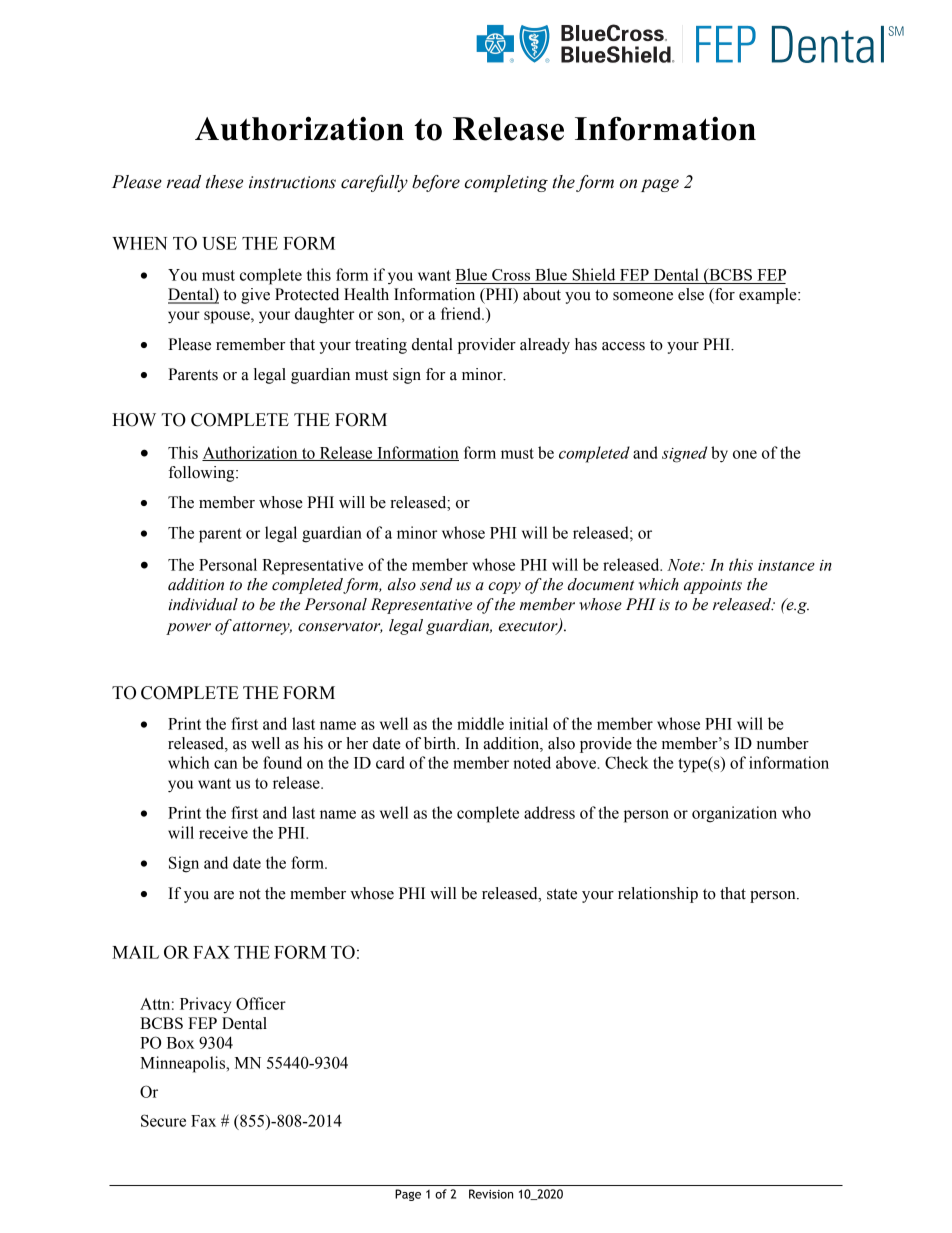 The width and height of the page is (952, 1233). I want to click on relationship, so click(658, 895).
